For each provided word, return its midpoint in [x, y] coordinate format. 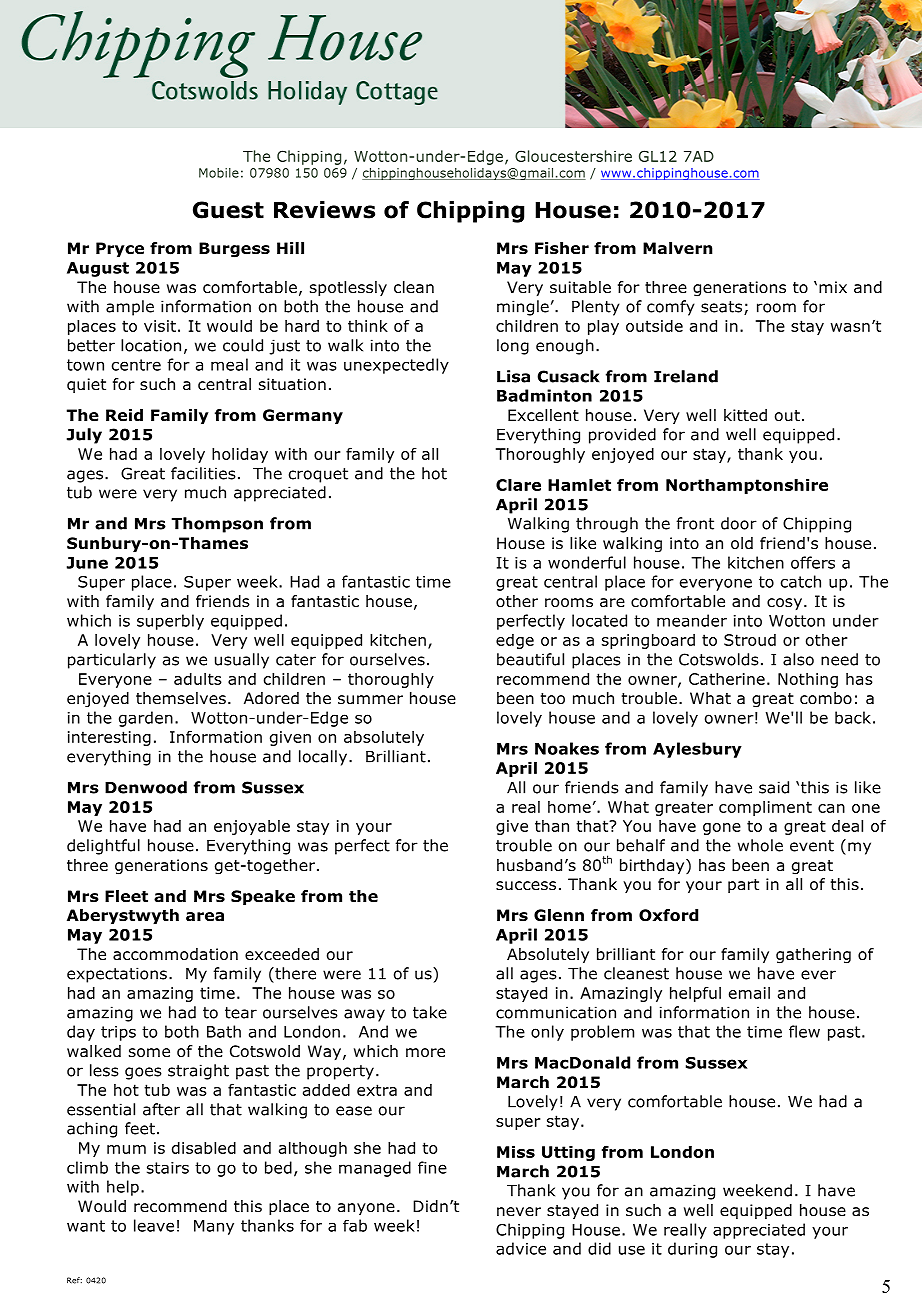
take [430, 1012]
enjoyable [252, 827]
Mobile [219, 173]
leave [154, 1225]
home [569, 807]
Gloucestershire [573, 156]
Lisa [513, 376]
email [749, 993]
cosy [784, 604]
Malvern [677, 248]
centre [136, 365]
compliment [765, 808]
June [87, 563]
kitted [745, 415]
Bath [224, 1031]
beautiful [530, 659]
